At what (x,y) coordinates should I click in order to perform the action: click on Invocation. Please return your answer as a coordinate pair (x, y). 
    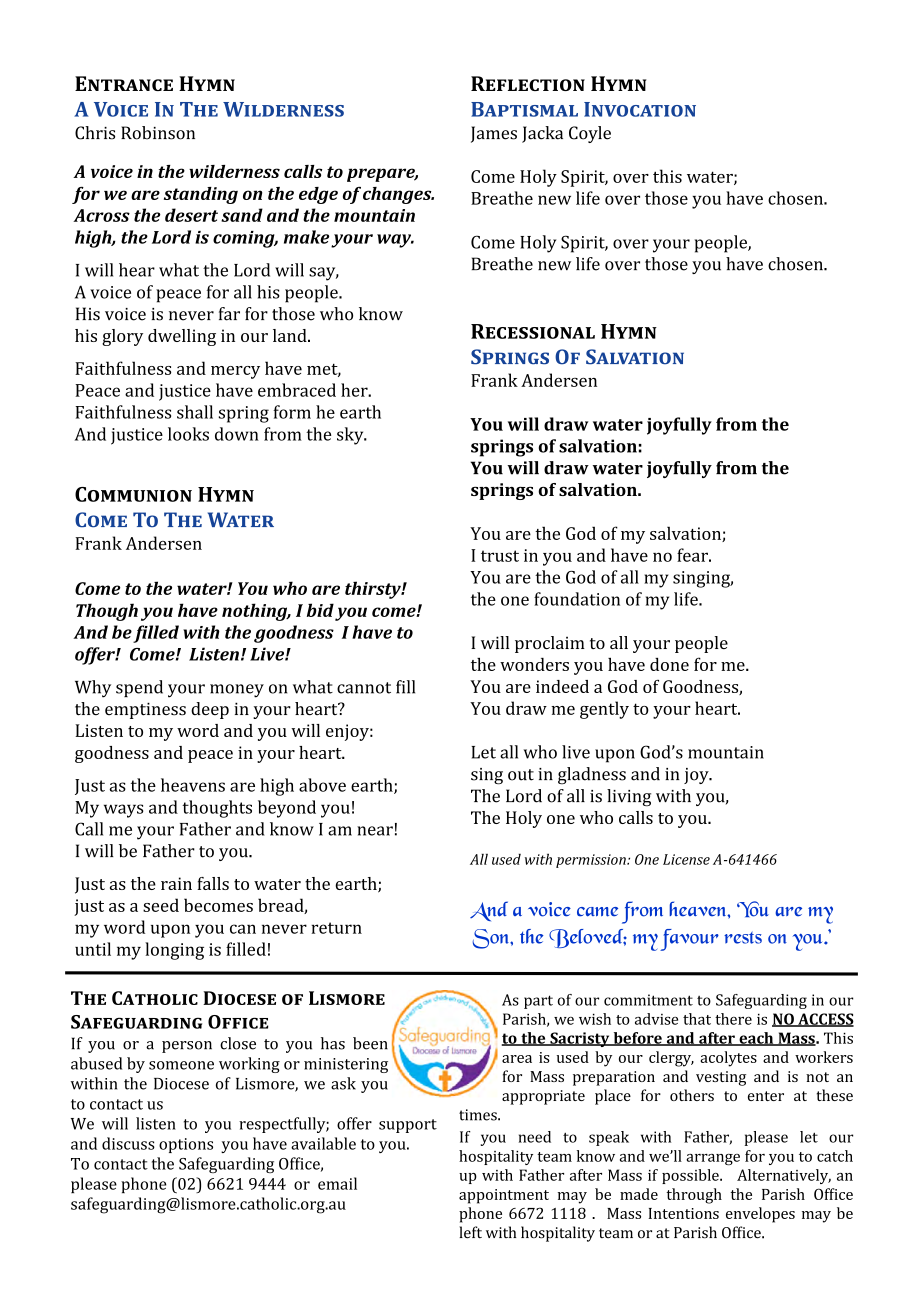
    Looking at the image, I should click on (640, 109).
